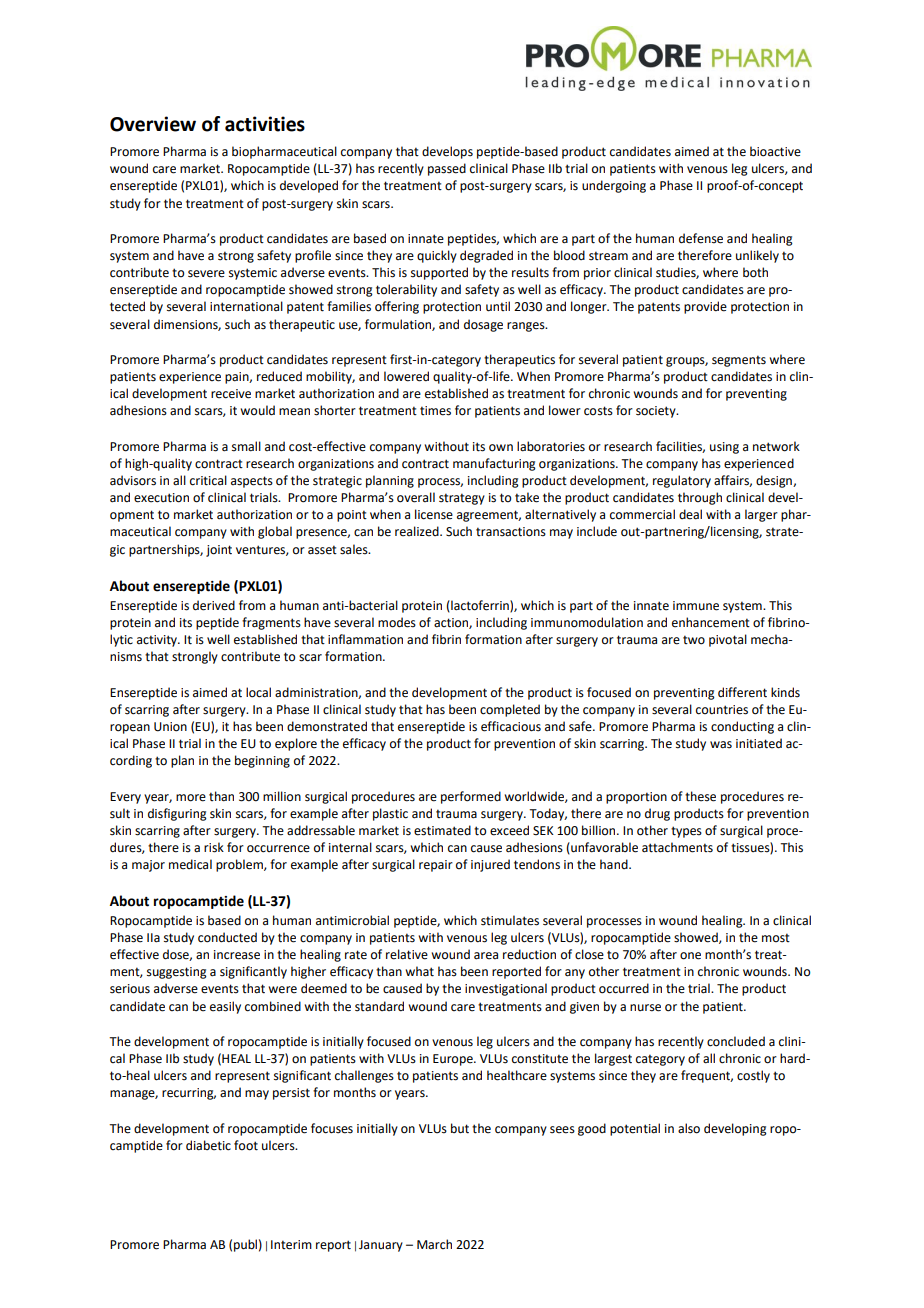  Describe the element at coordinates (208, 1145) in the screenshot. I see `diabetic` at that location.
